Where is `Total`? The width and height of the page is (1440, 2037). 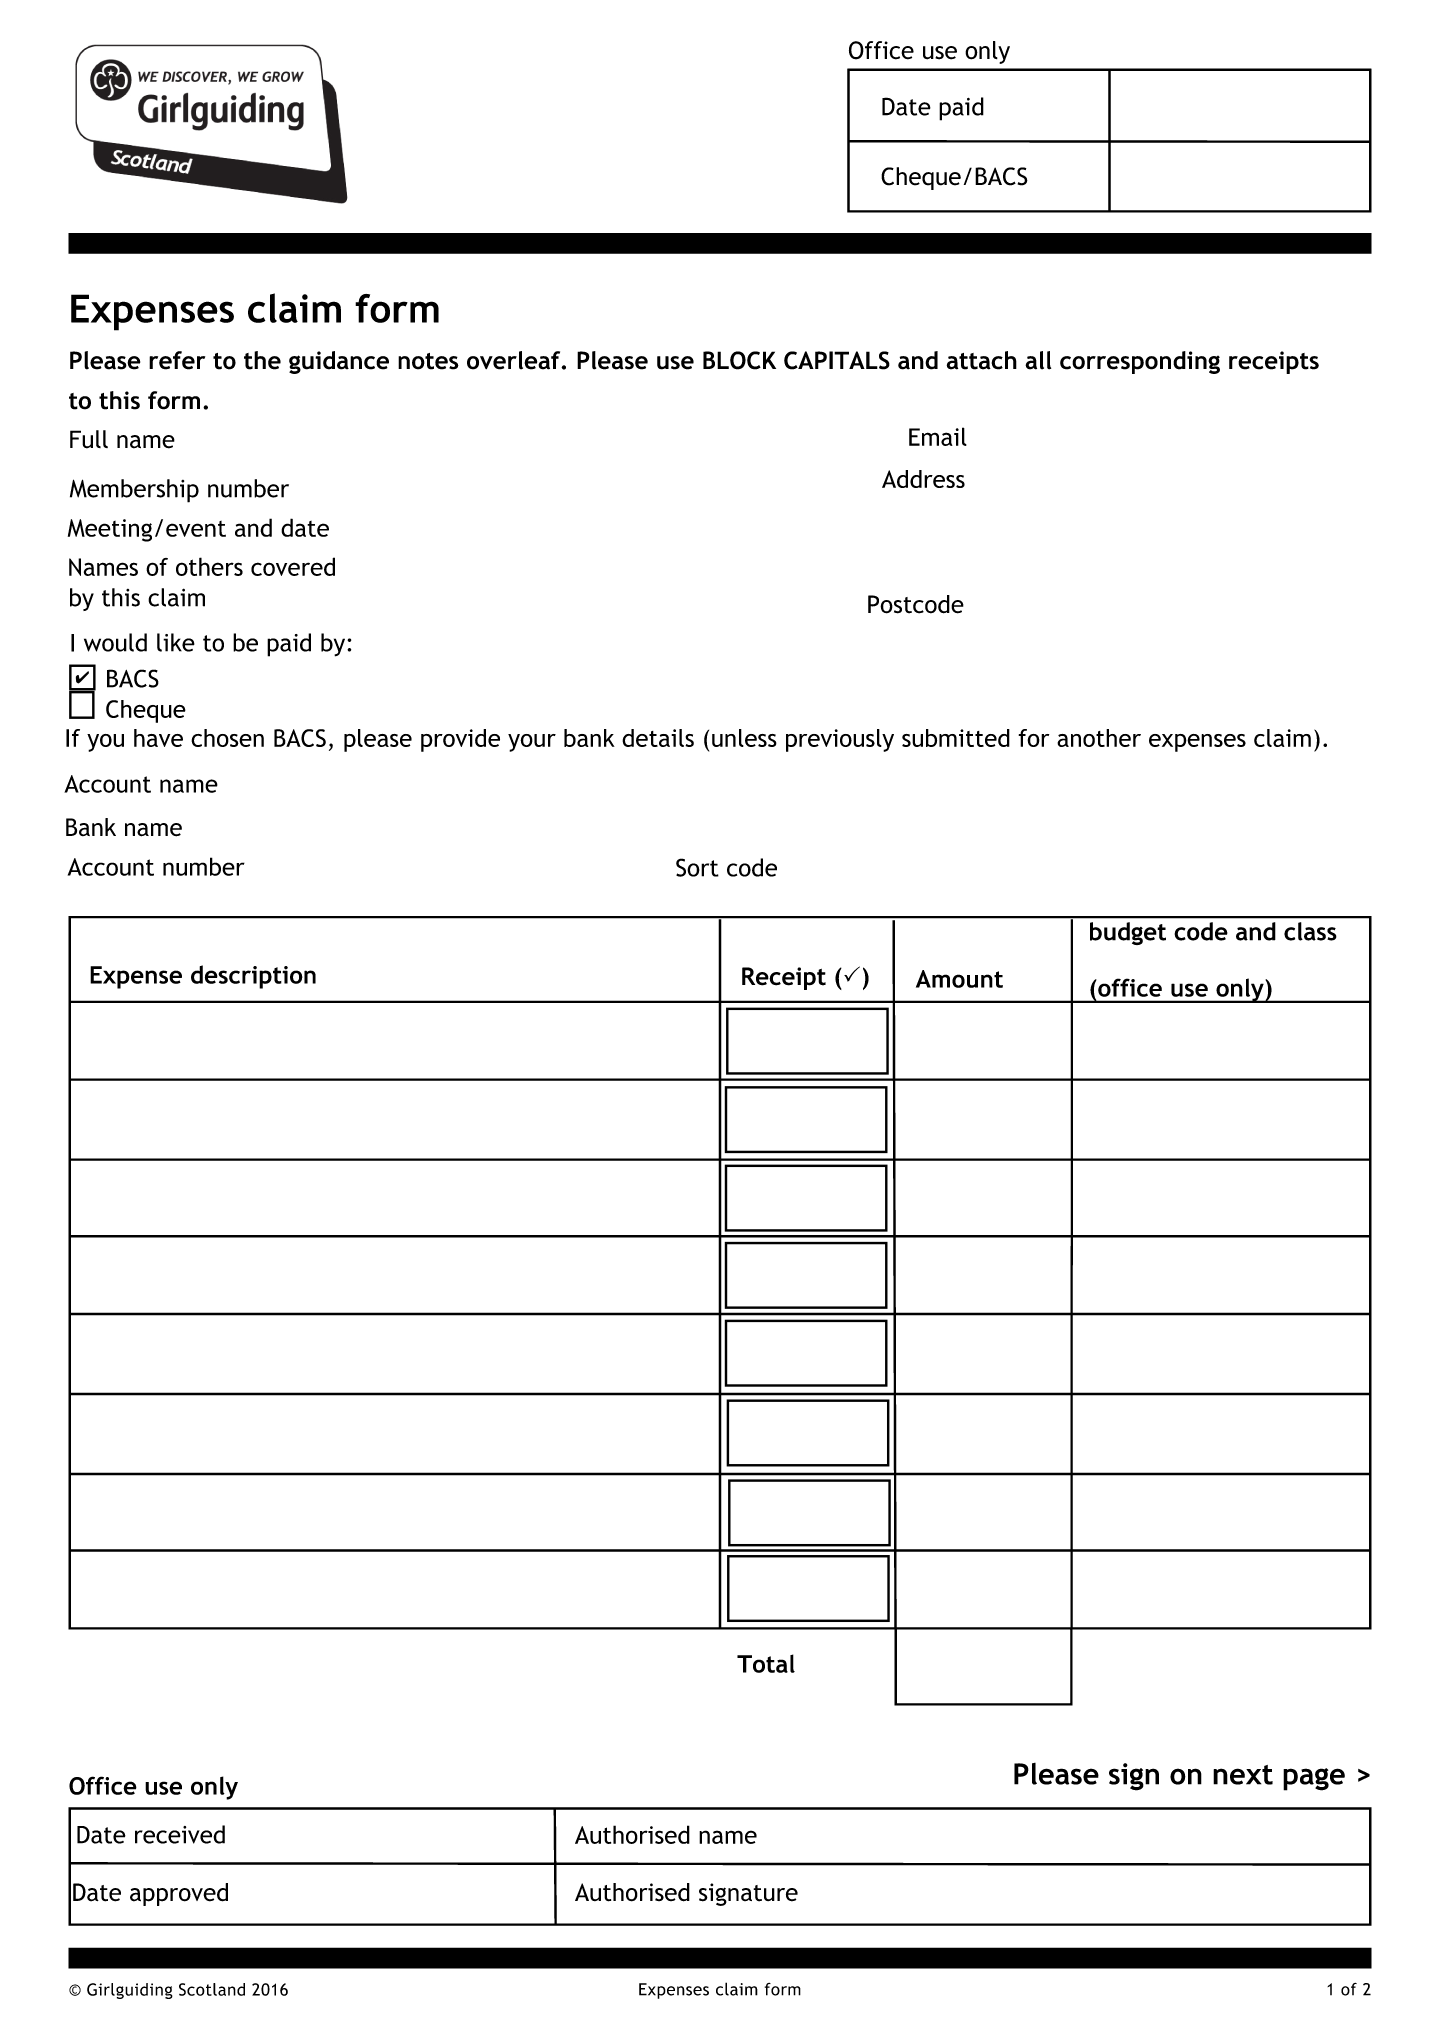
Total is located at coordinates (766, 1663).
